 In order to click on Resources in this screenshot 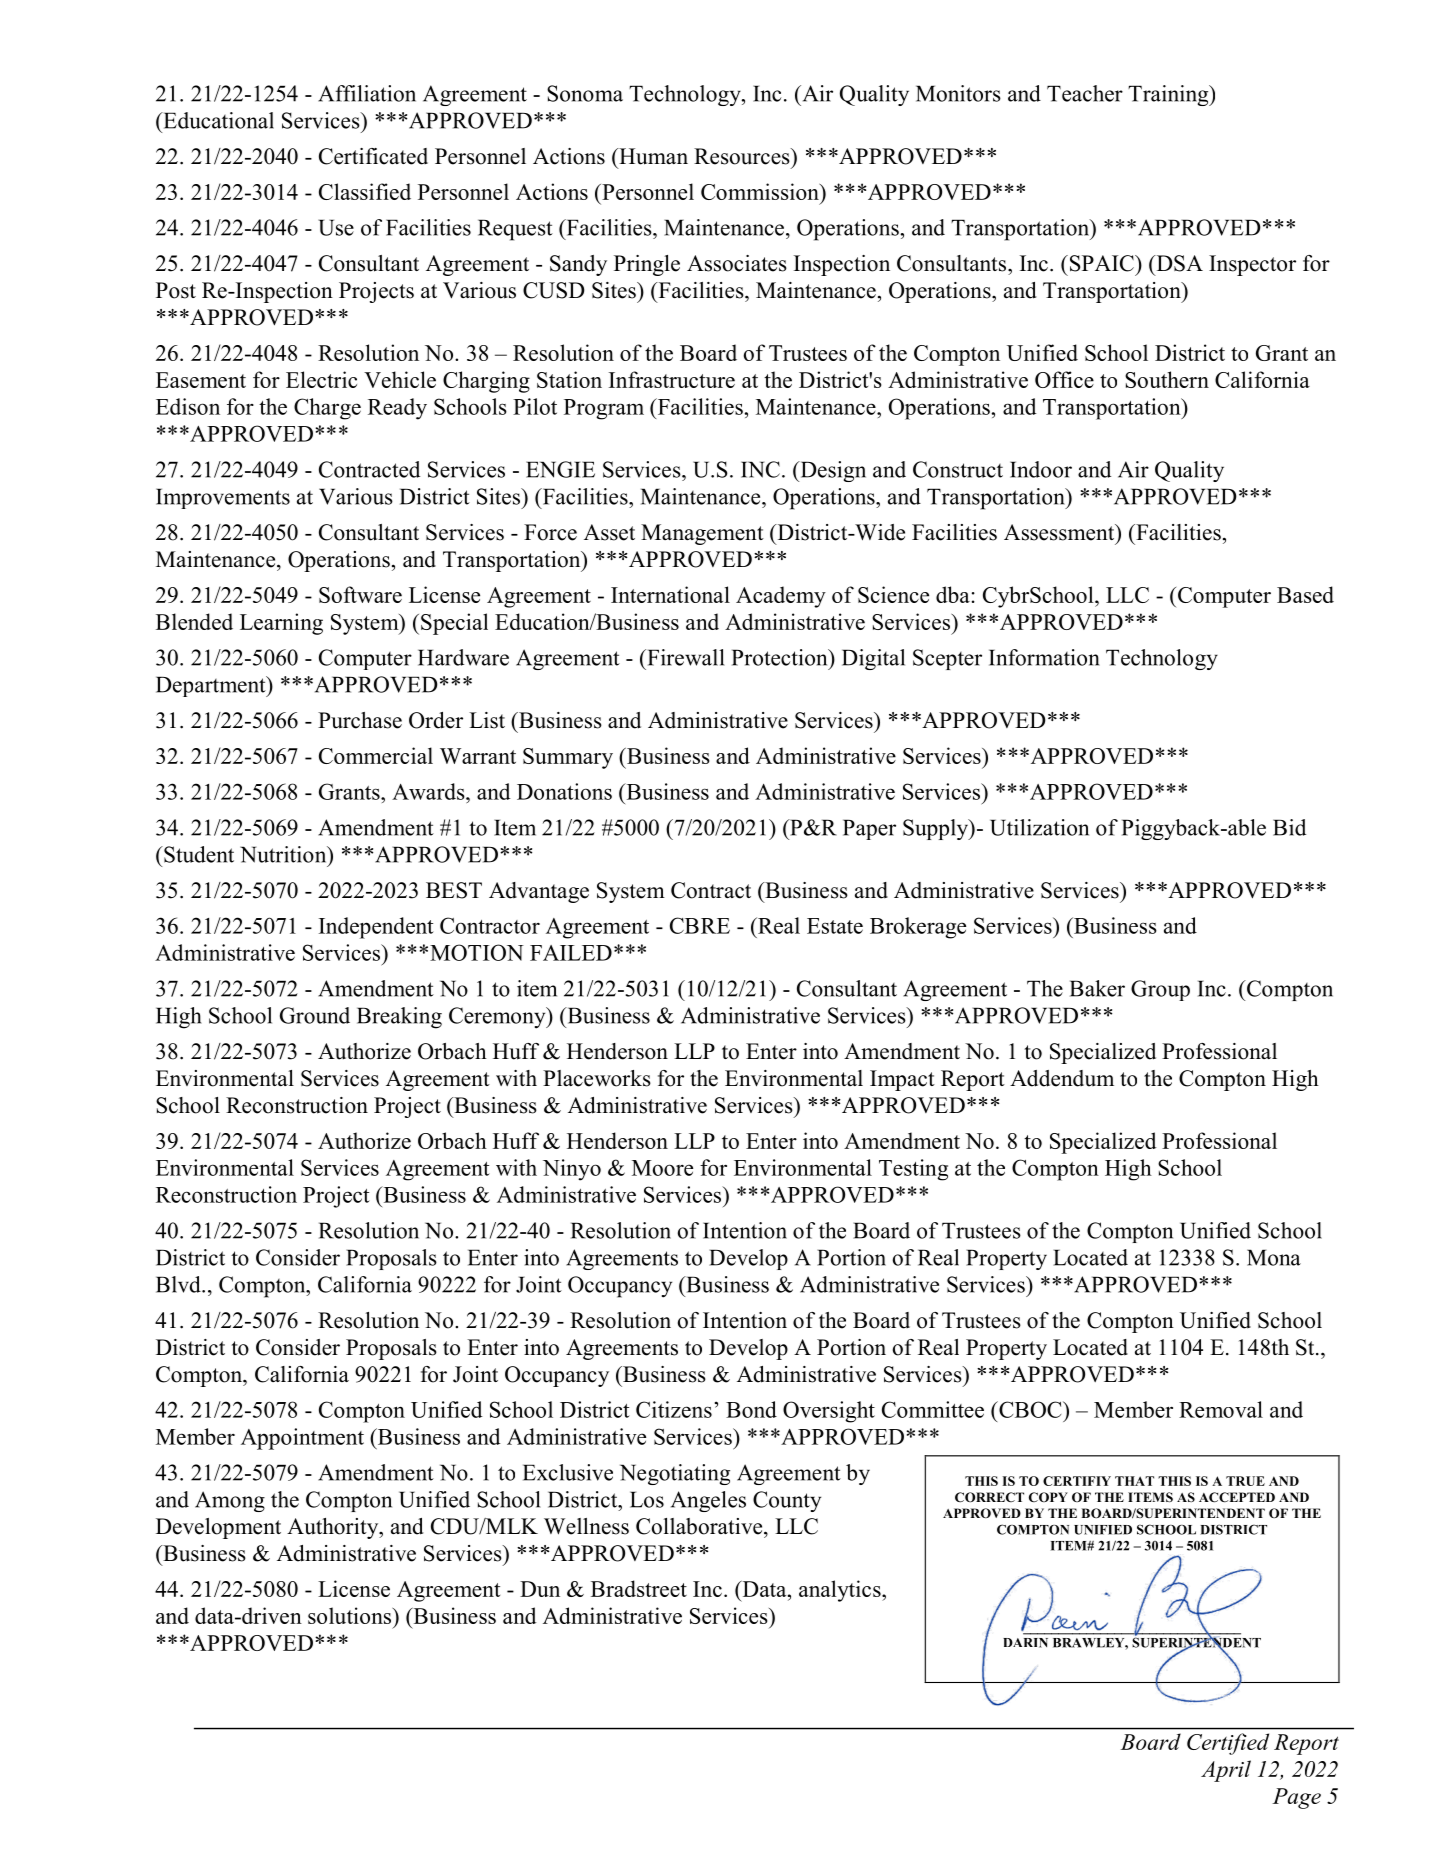, I will do `click(743, 156)`.
